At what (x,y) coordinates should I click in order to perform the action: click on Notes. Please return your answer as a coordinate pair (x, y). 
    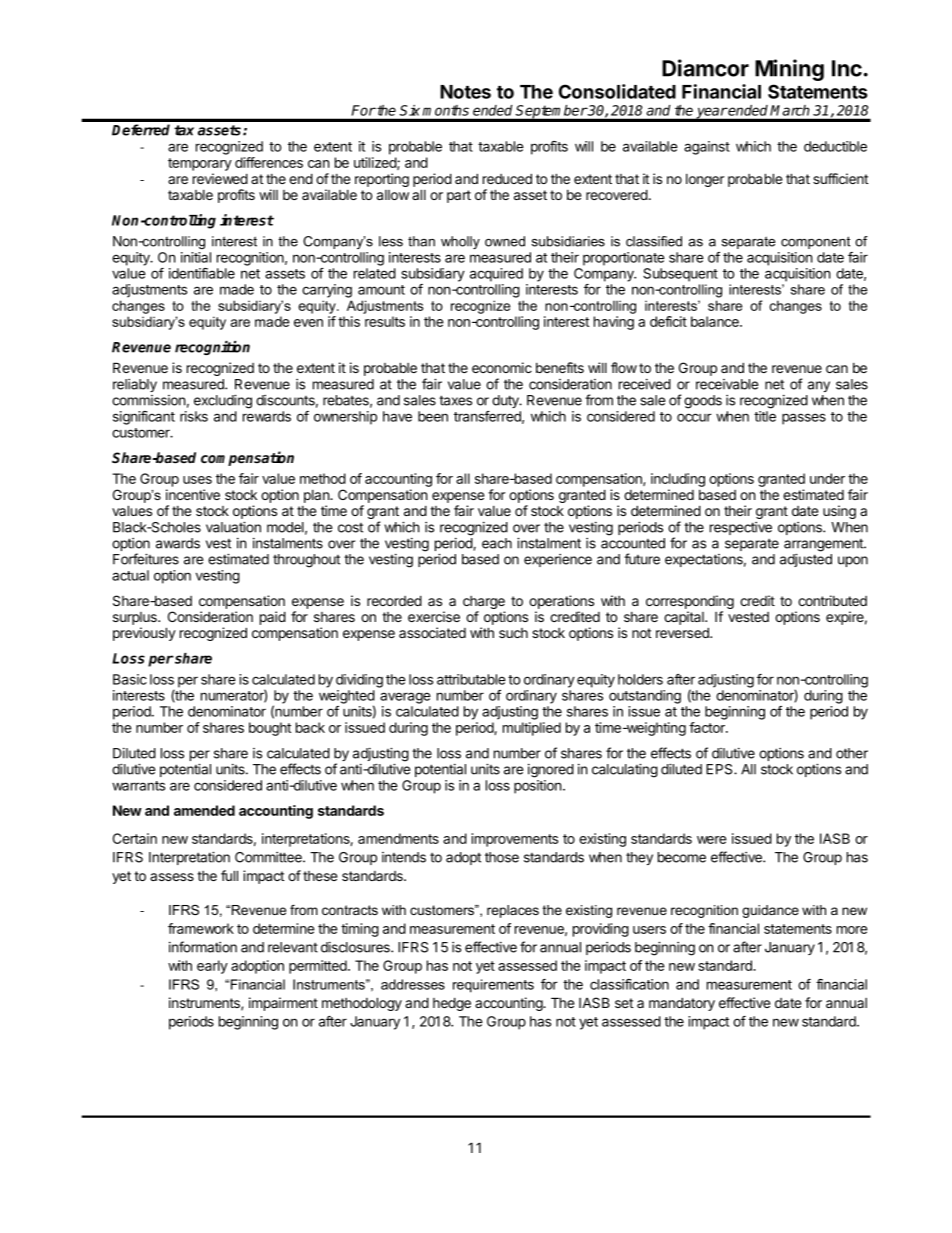
    Looking at the image, I should click on (465, 92).
